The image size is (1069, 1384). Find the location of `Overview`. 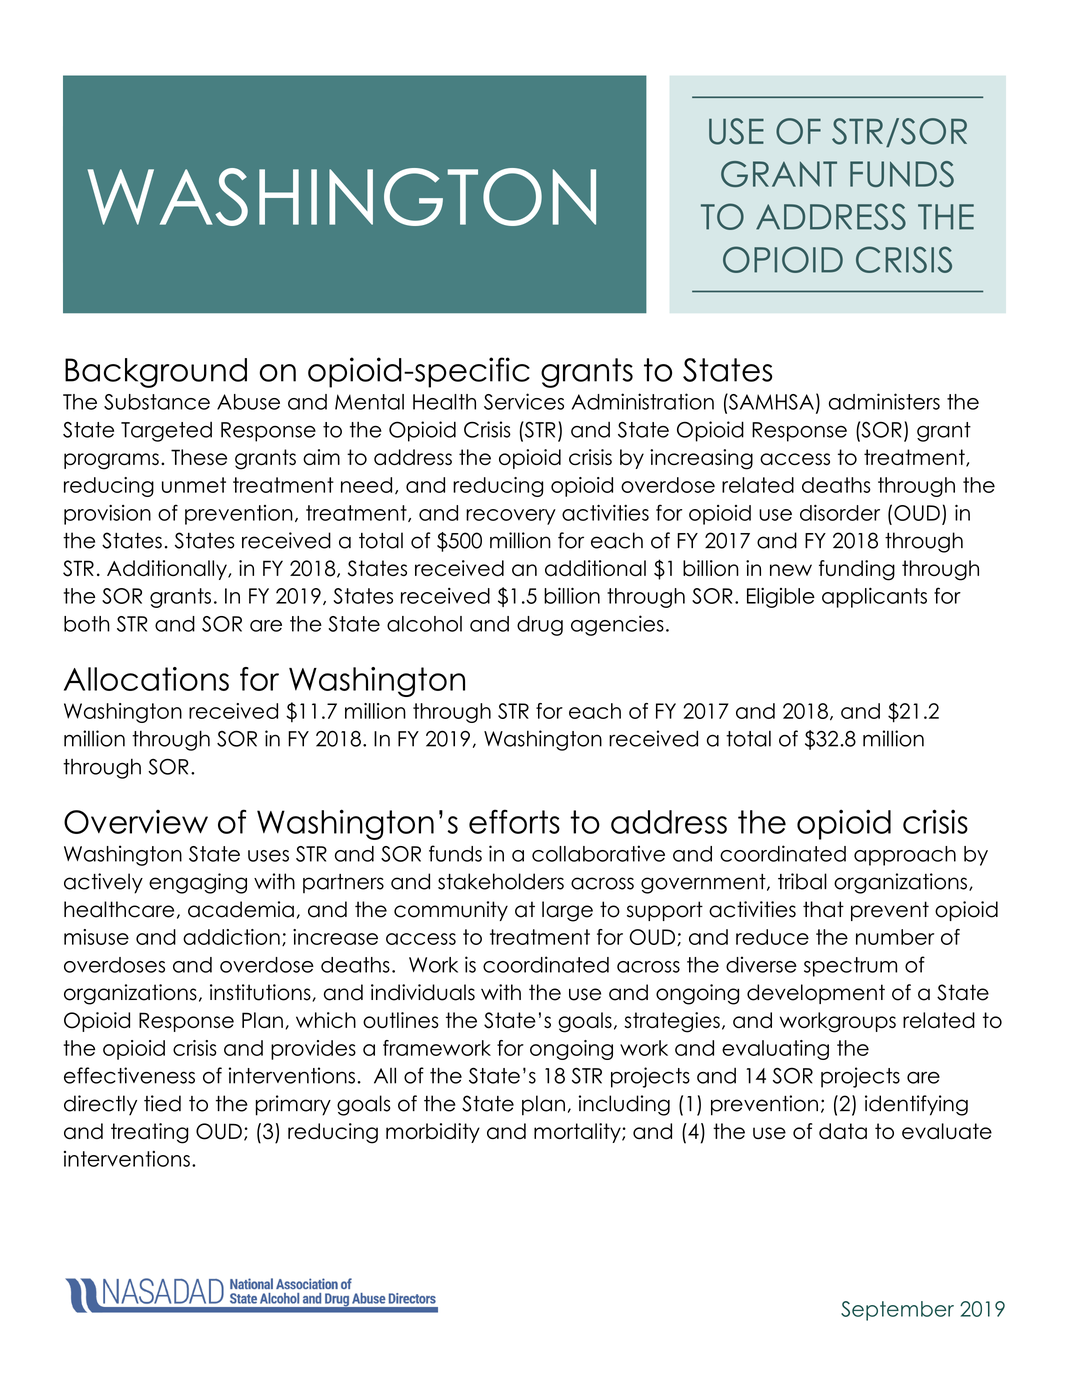

Overview is located at coordinates (136, 822).
